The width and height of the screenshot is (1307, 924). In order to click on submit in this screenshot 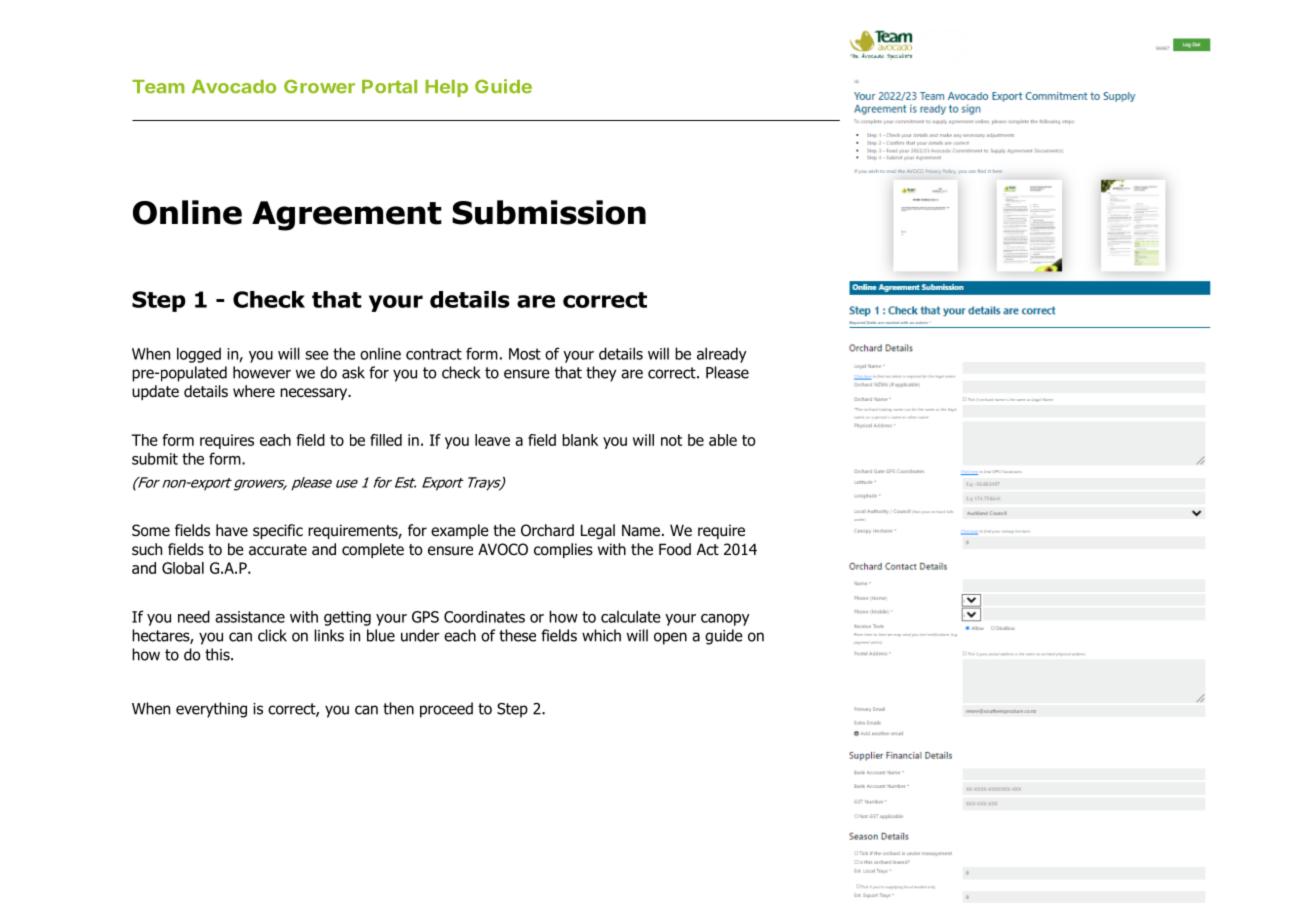, I will do `click(155, 459)`.
